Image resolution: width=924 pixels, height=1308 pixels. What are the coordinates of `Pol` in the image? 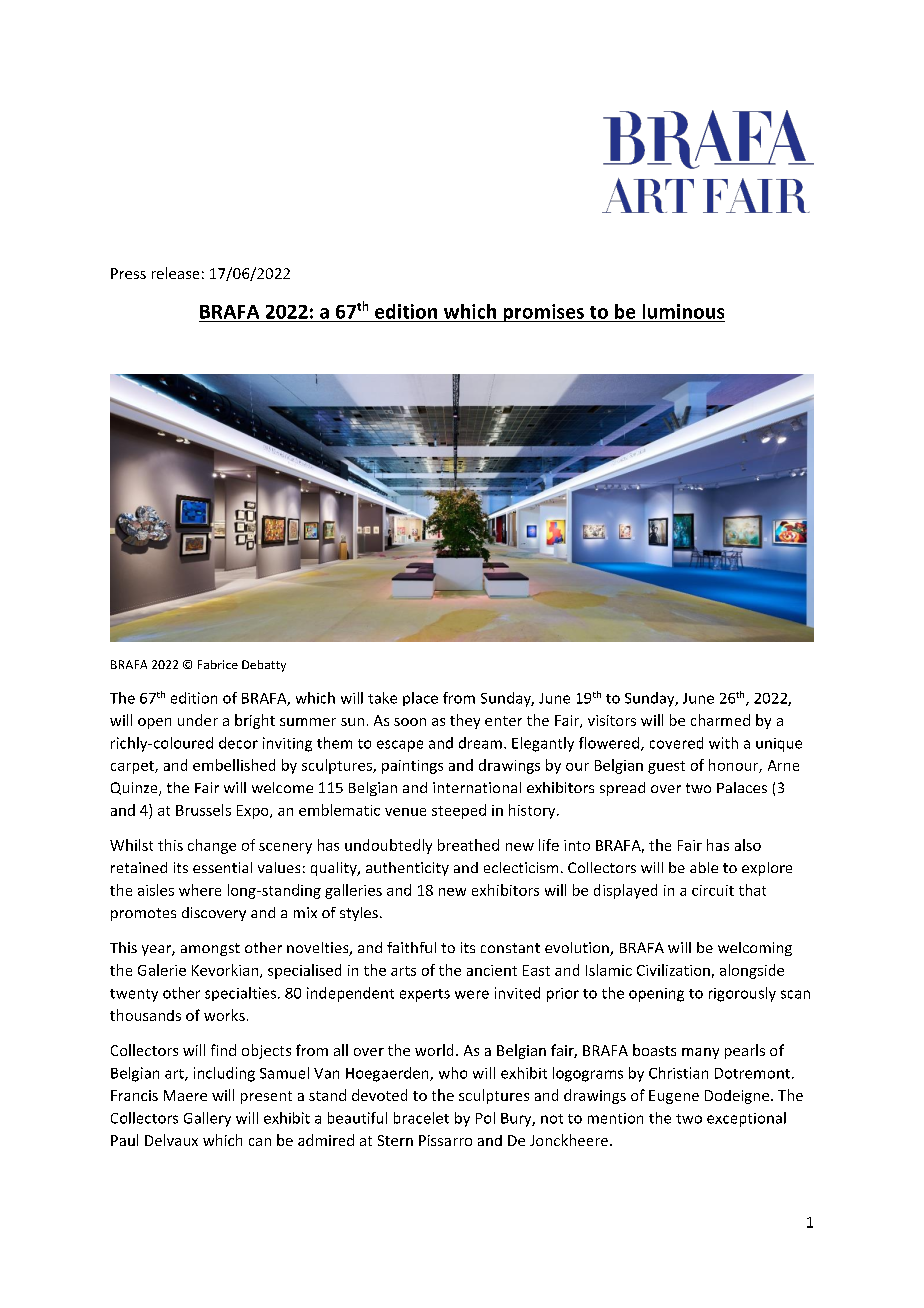 It's located at (485, 1118).
